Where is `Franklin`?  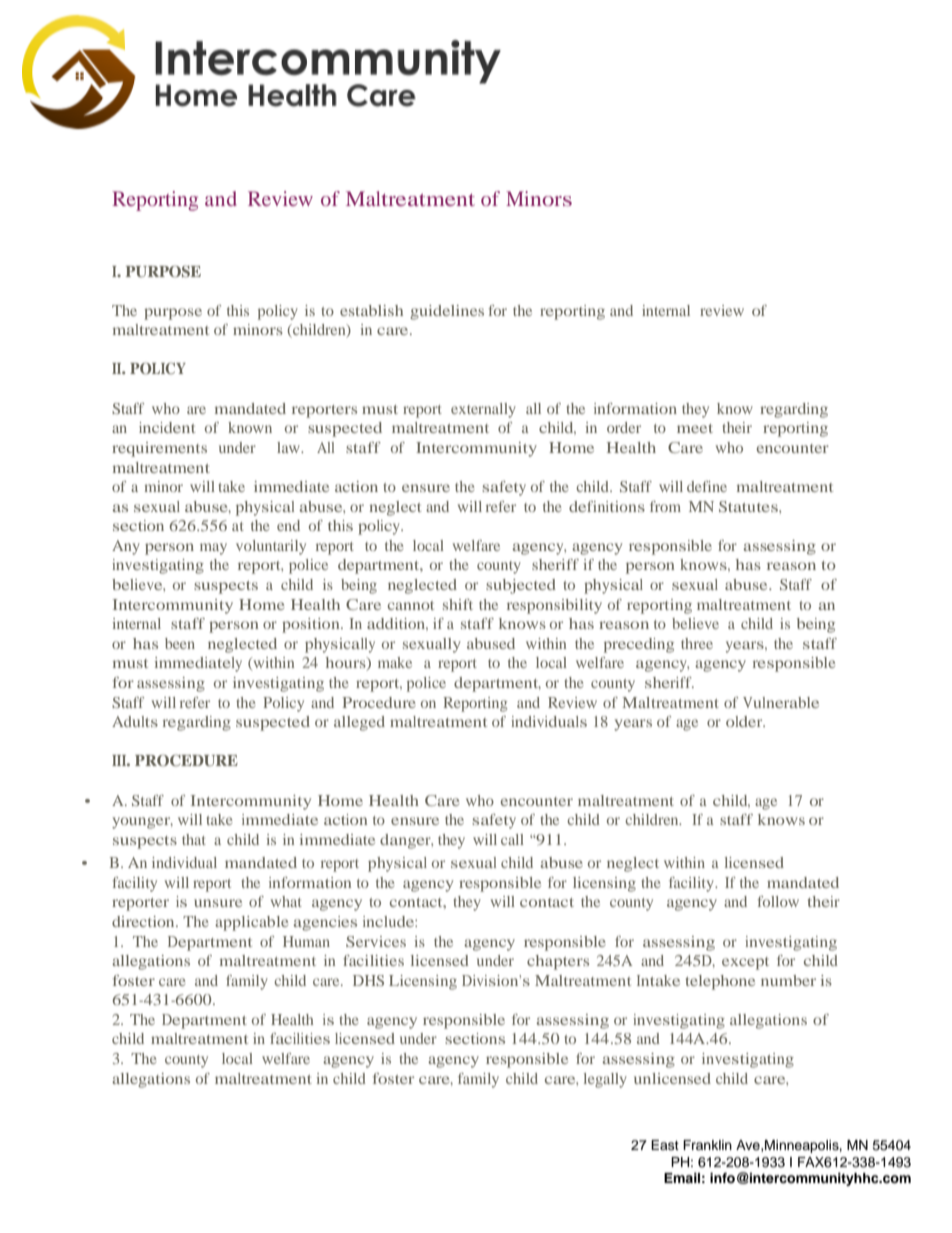
Franklin is located at coordinates (707, 1145).
